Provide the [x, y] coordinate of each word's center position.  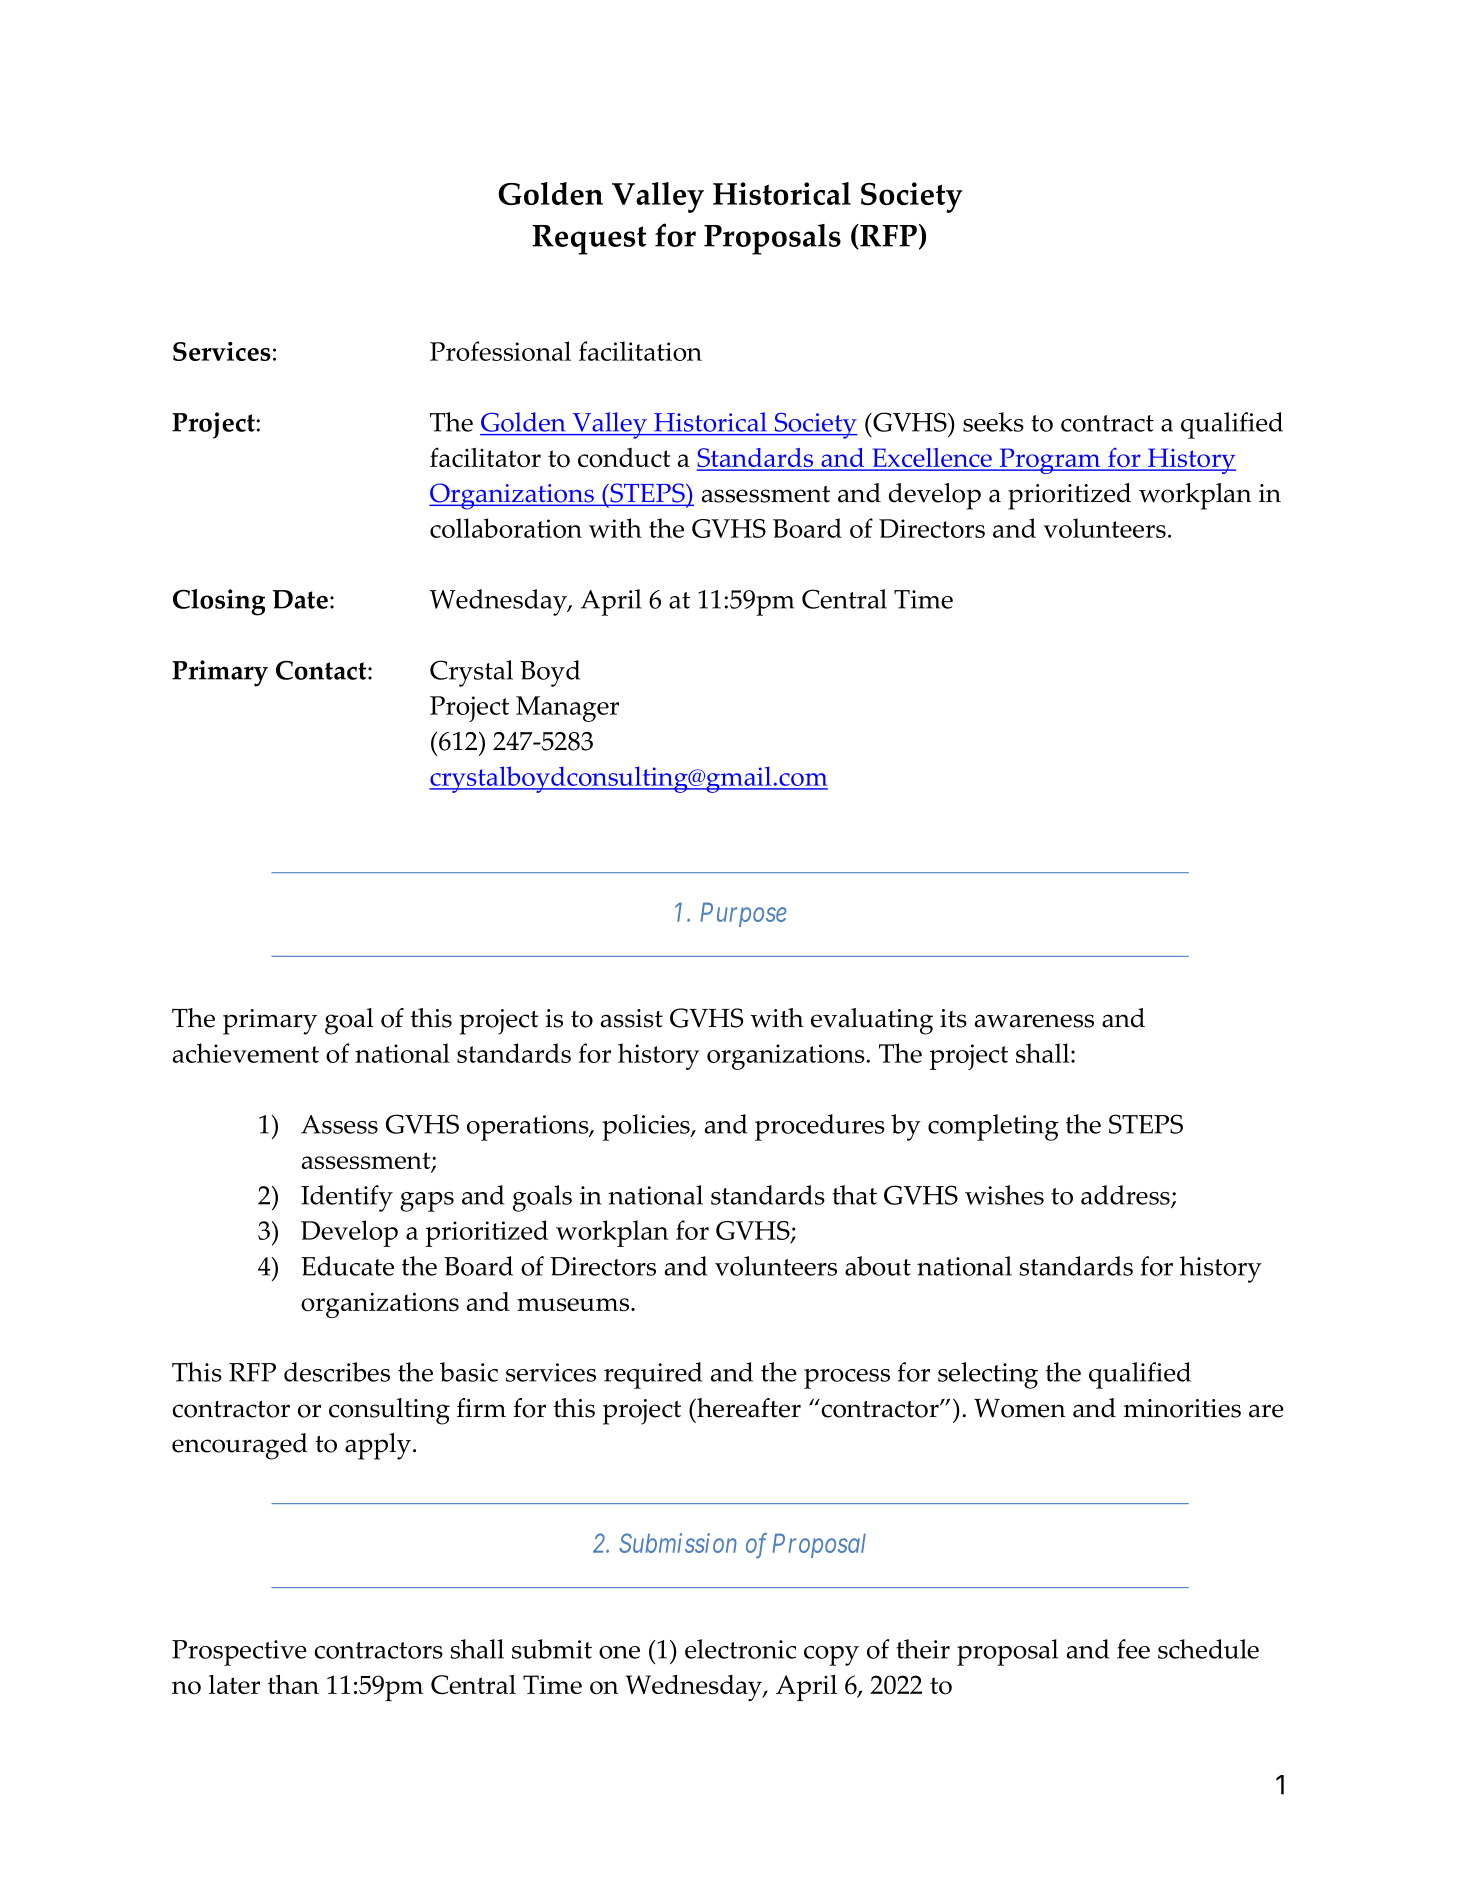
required [653, 1375]
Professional [500, 351]
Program [1050, 461]
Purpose [743, 914]
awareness [1034, 1021]
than [293, 1684]
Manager [567, 709]
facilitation [640, 351]
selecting [988, 1375]
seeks [993, 422]
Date [300, 599]
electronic [740, 1649]
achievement [246, 1053]
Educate [347, 1266]
